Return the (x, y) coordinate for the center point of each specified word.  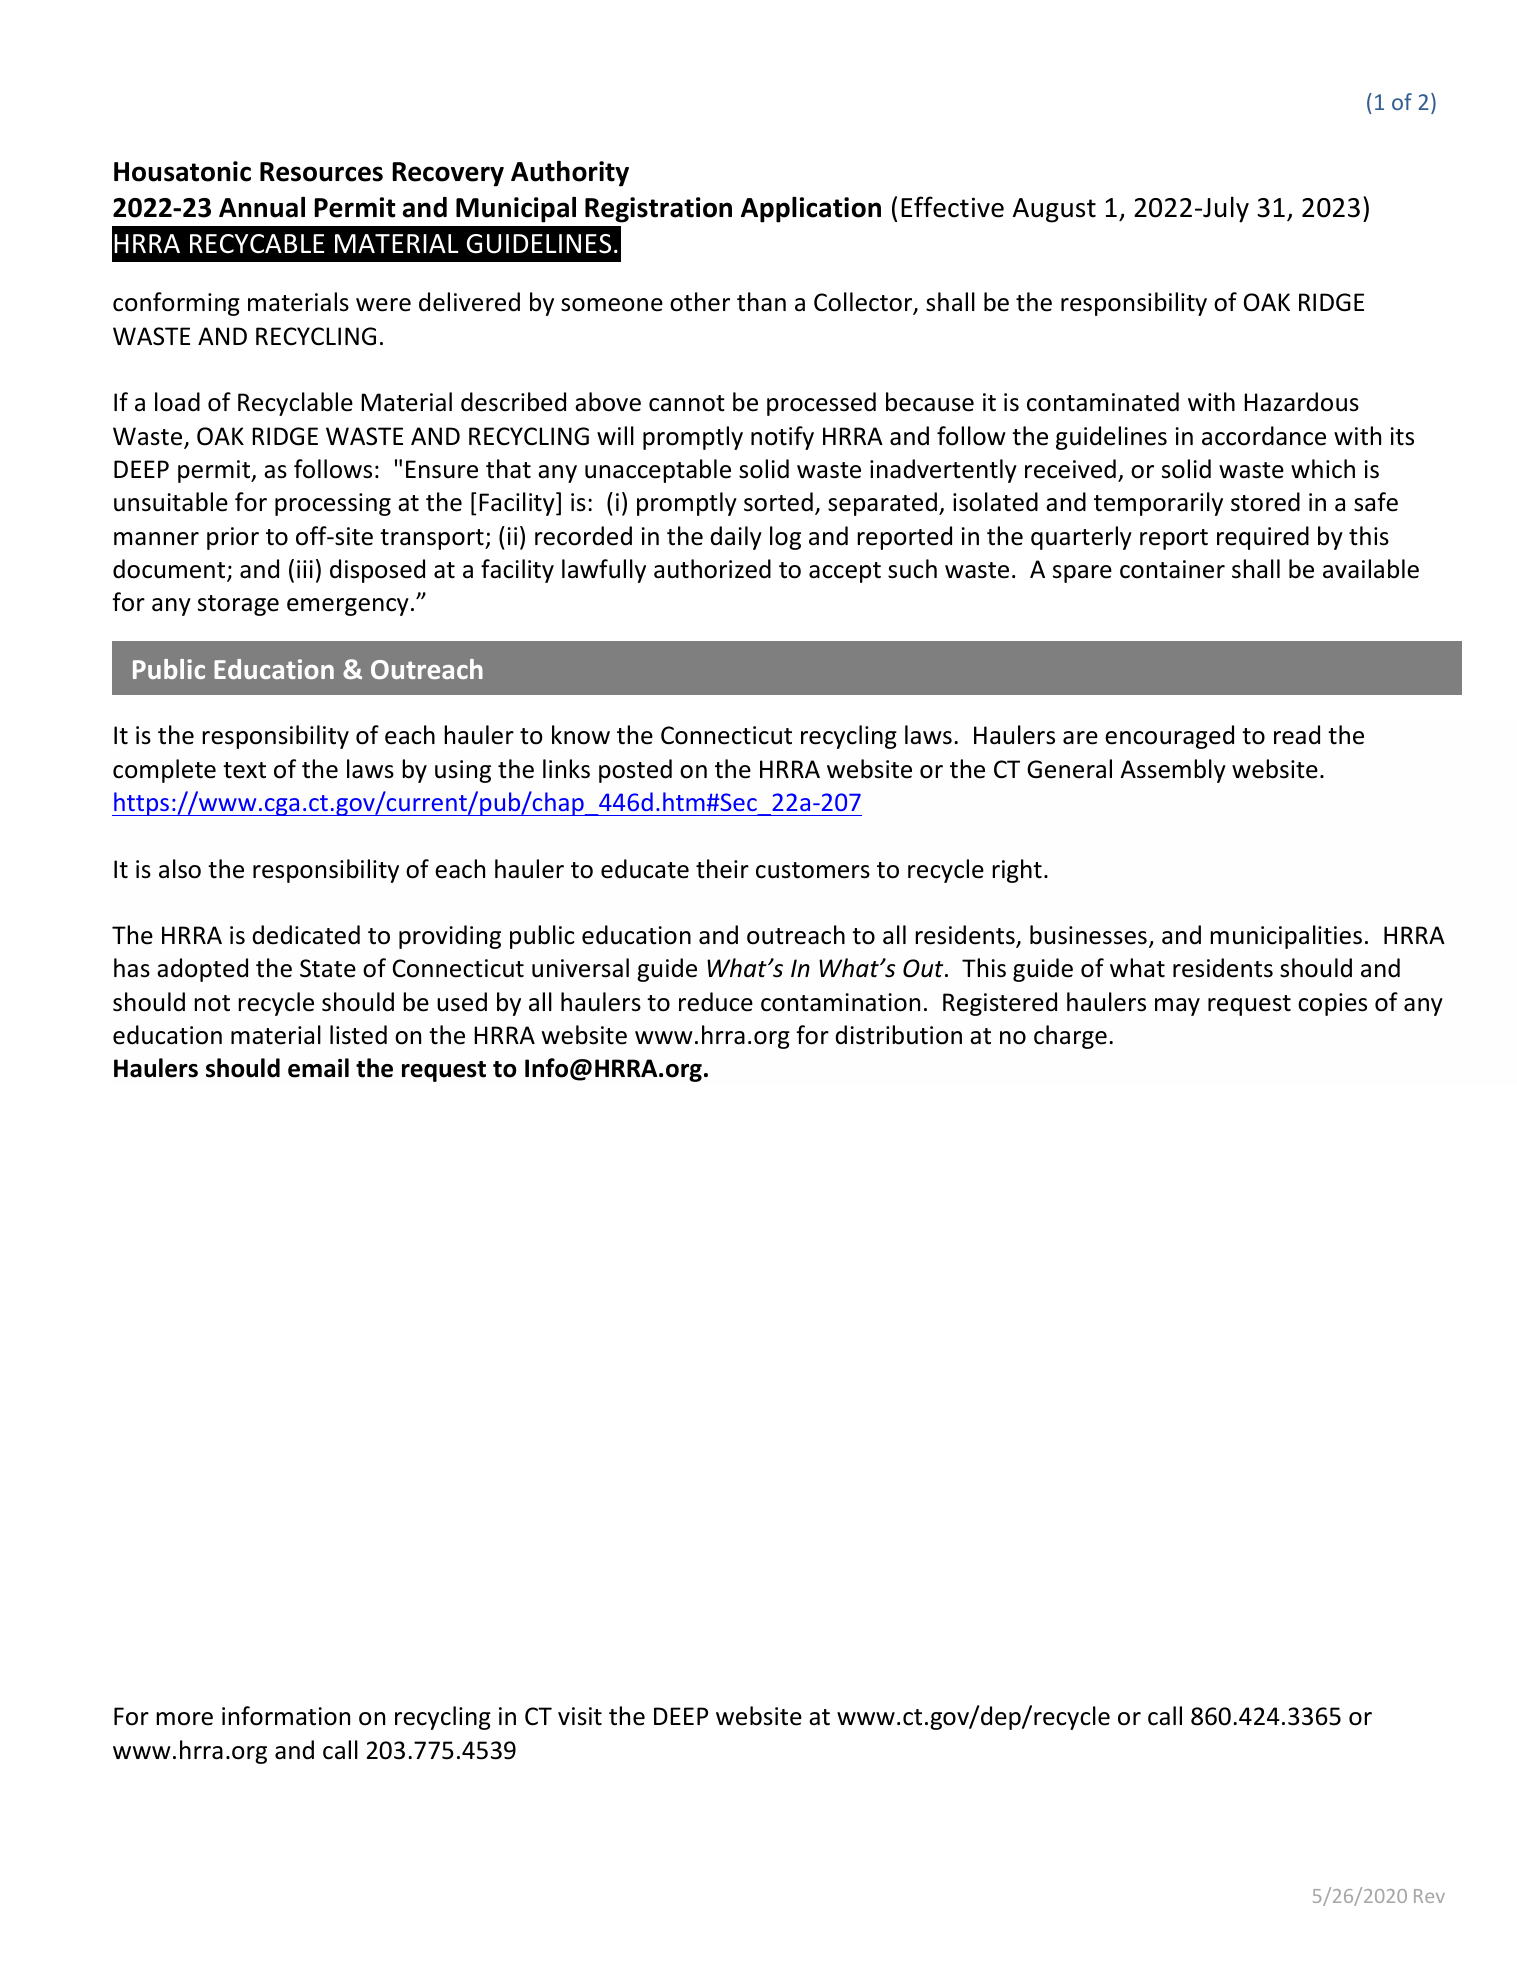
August (1054, 210)
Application (811, 209)
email (318, 1068)
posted (635, 771)
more (184, 1719)
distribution (898, 1035)
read (1297, 735)
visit (580, 1716)
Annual (262, 207)
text (244, 770)
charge (1070, 1037)
